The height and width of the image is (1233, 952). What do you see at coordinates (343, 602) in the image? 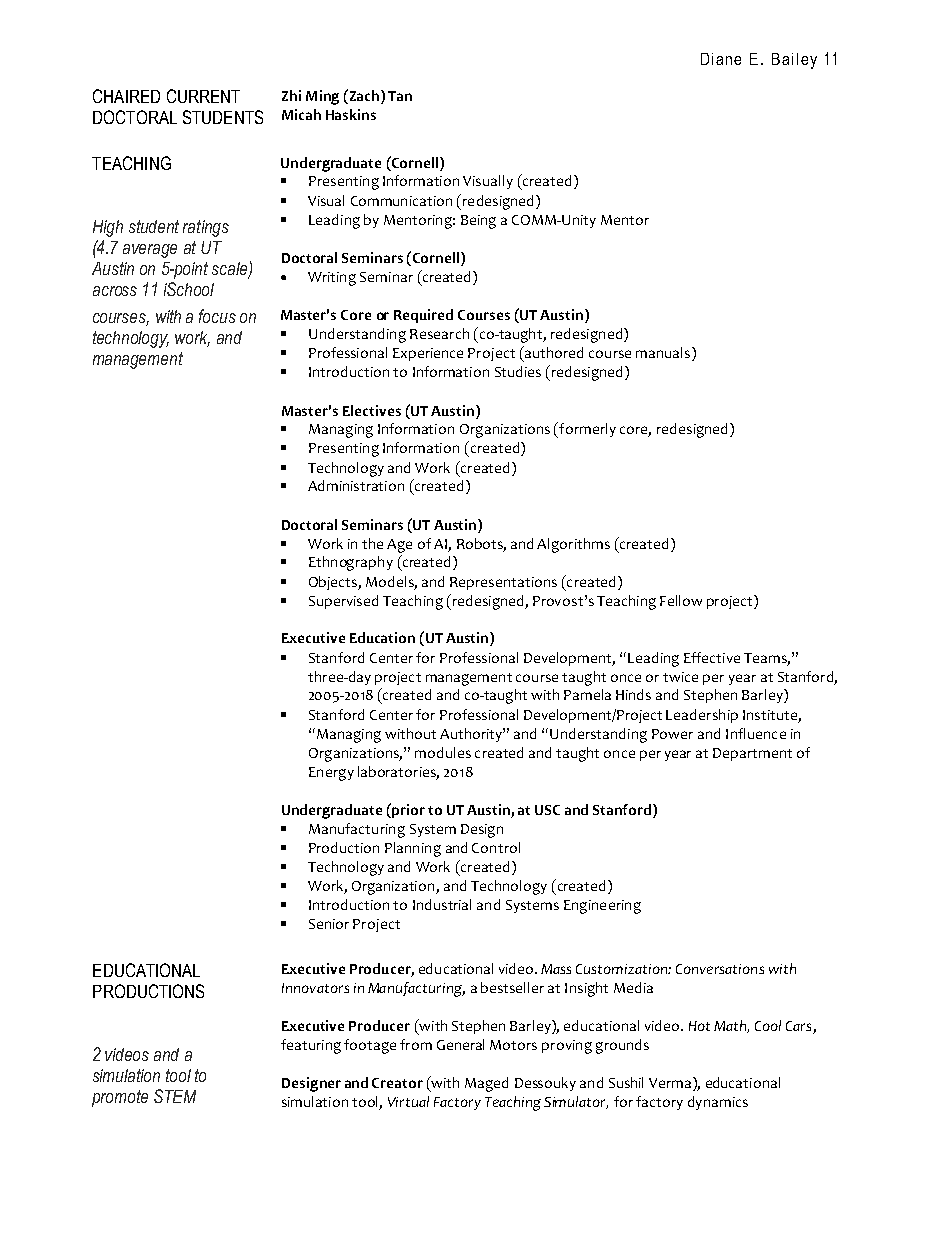
I see `Supervised` at bounding box center [343, 602].
